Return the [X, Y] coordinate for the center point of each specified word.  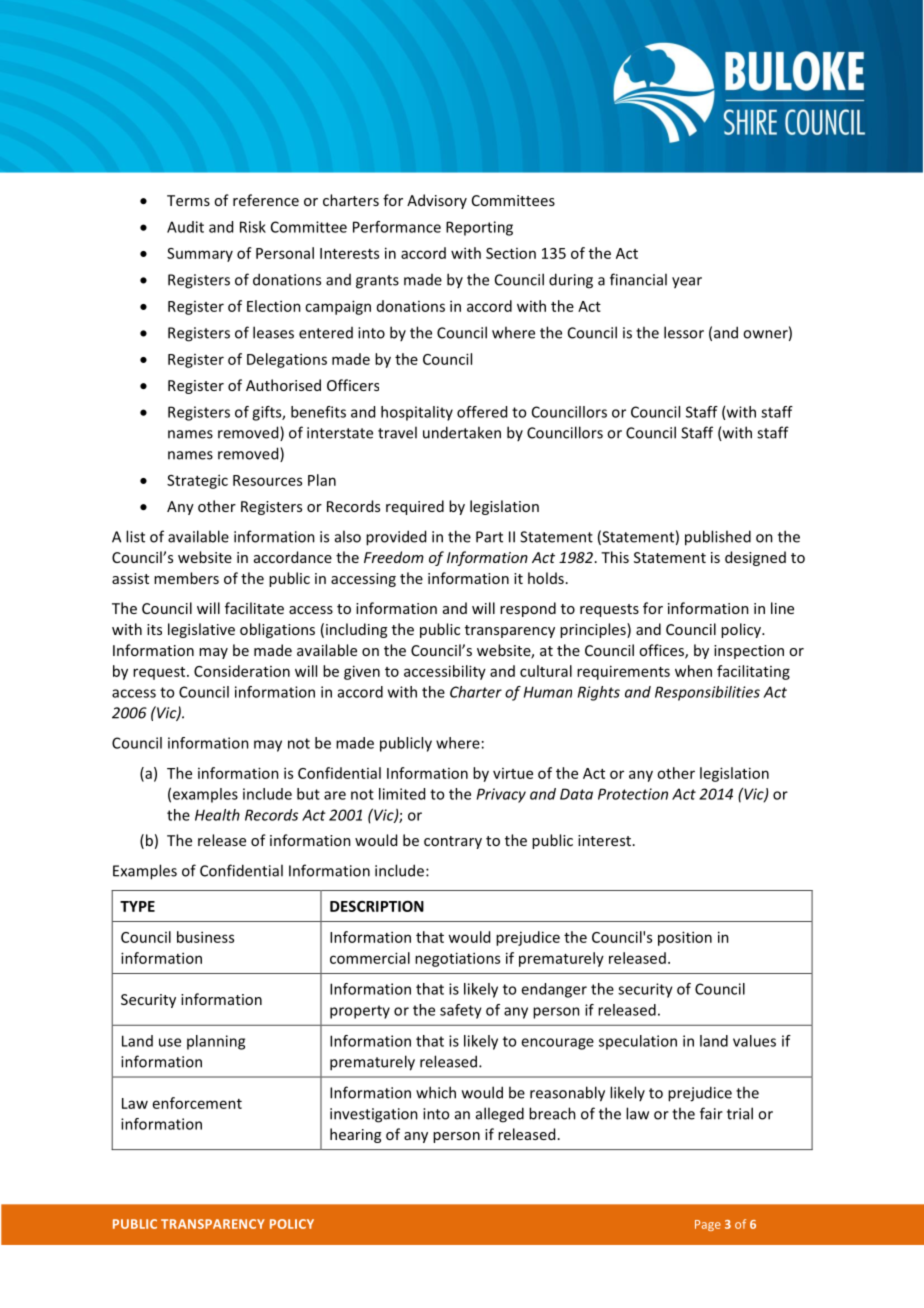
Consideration [242, 671]
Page [708, 1225]
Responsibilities [707, 693]
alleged [500, 1115]
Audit [185, 227]
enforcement [197, 1103]
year [687, 283]
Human [548, 692]
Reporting [479, 228]
